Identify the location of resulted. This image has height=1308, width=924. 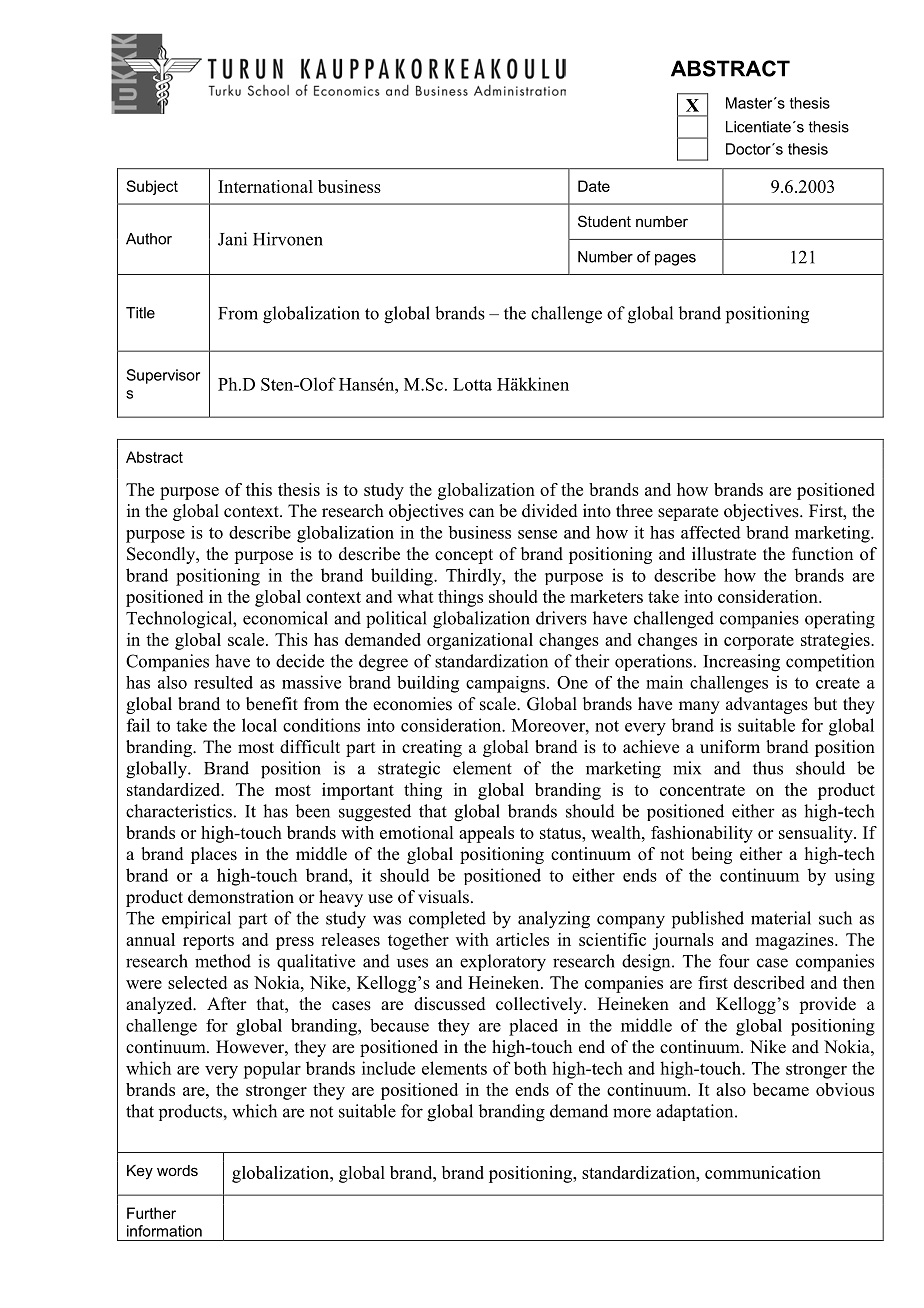
(223, 682).
